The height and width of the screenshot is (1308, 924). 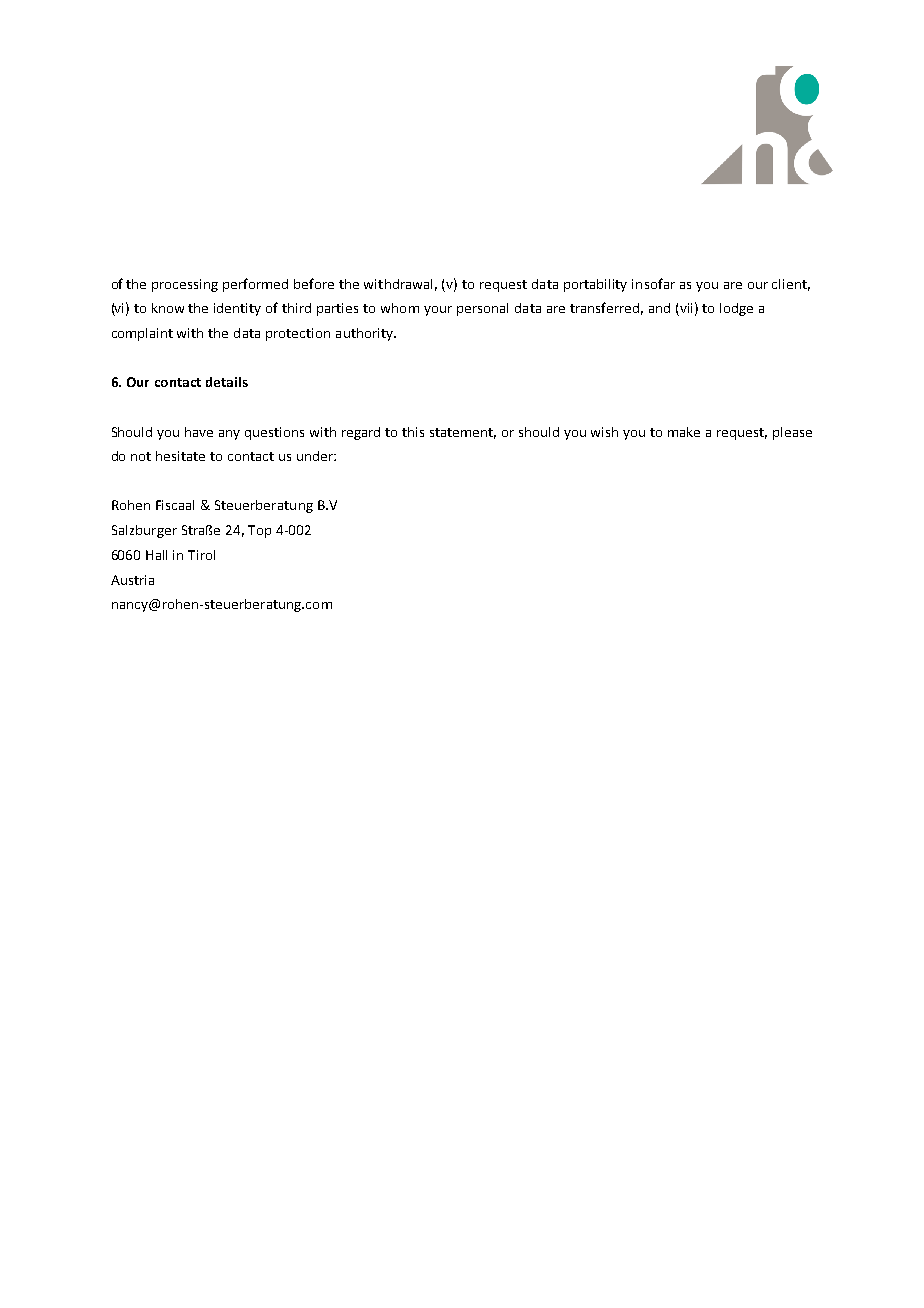 What do you see at coordinates (792, 433) in the screenshot?
I see `please` at bounding box center [792, 433].
